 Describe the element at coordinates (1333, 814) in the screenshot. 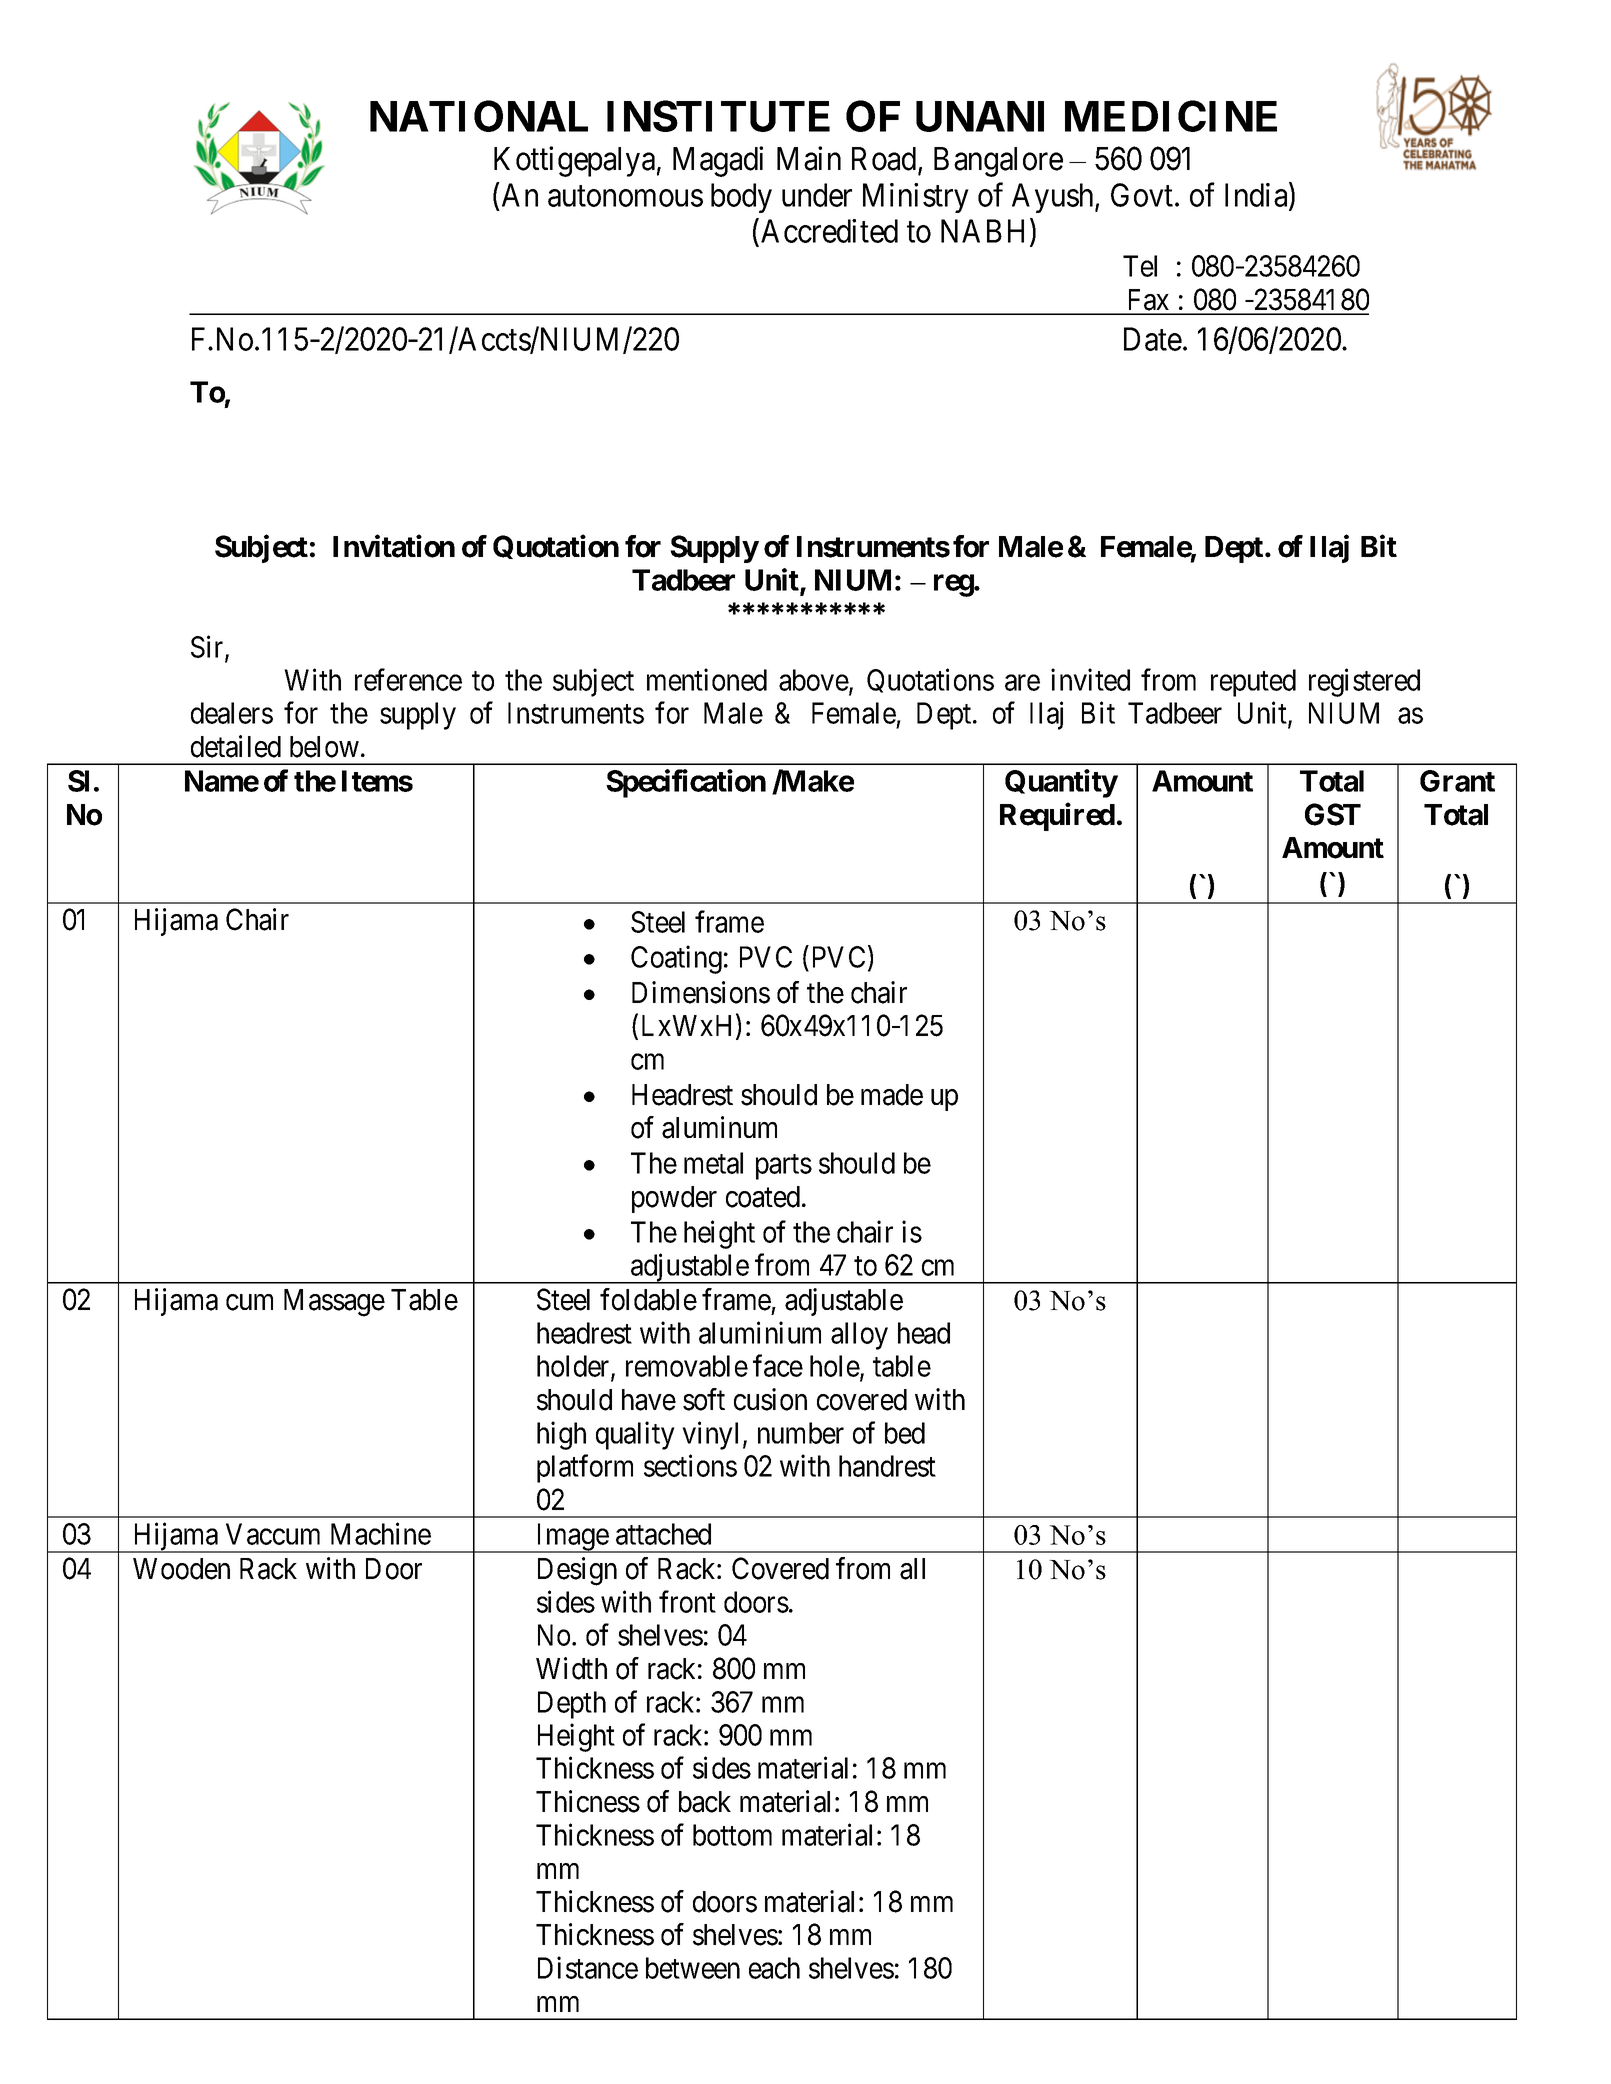

I see `GST` at that location.
